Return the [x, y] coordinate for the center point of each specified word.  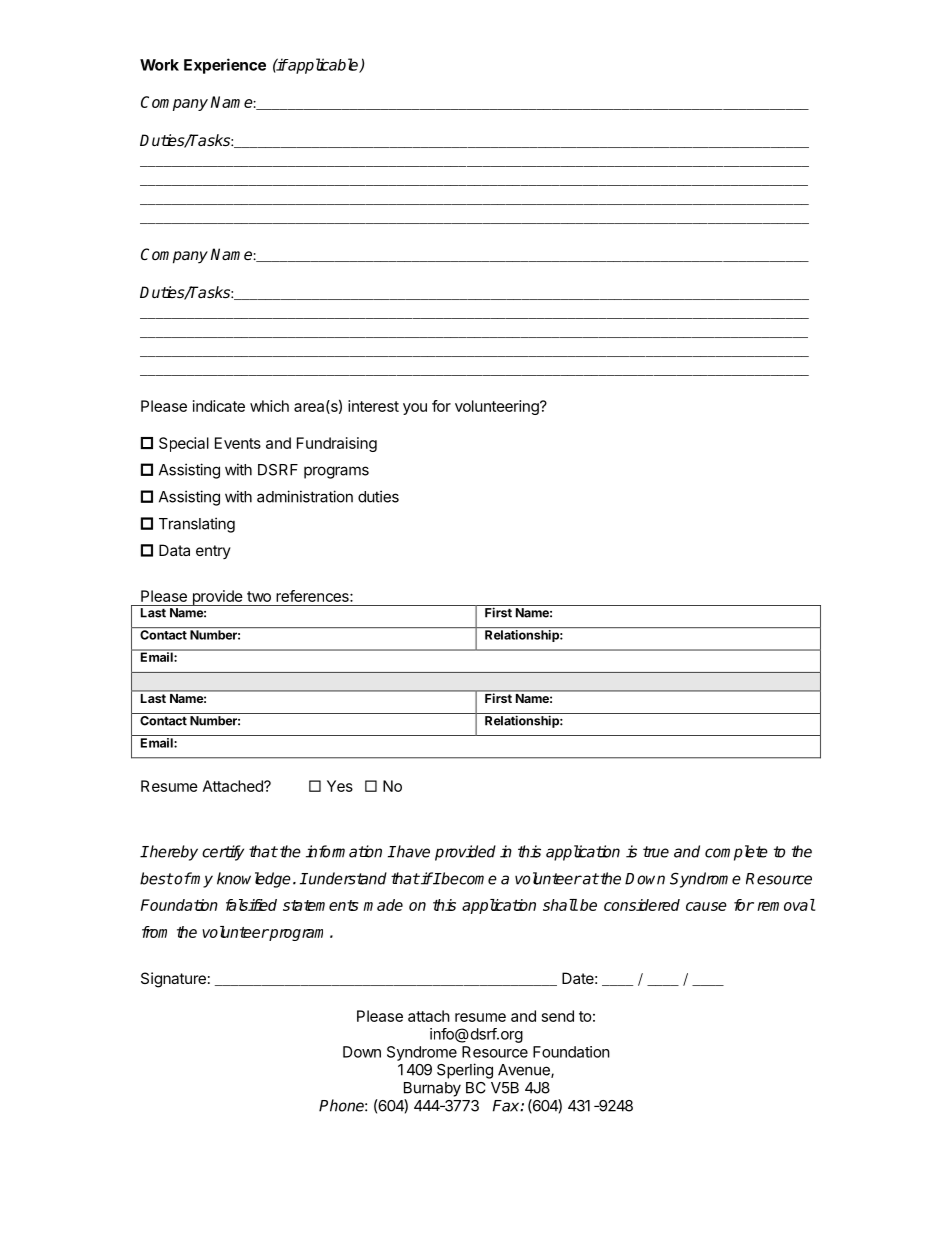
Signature [173, 980]
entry [213, 552]
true [656, 852]
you [415, 409]
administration [305, 496]
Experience [225, 66]
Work [159, 65]
